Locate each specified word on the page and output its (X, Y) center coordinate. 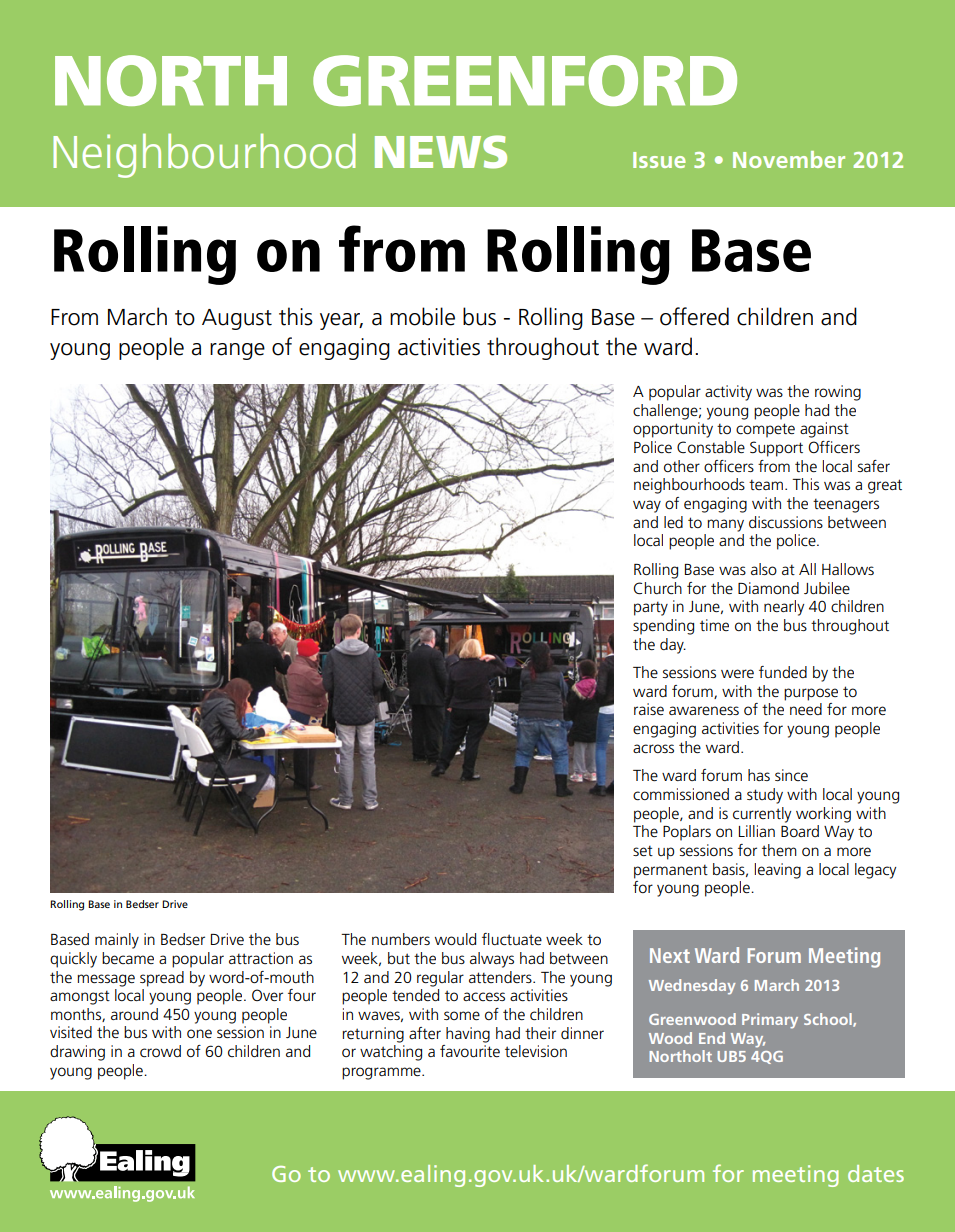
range (237, 351)
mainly (117, 941)
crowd (160, 1051)
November (789, 159)
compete (765, 430)
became (128, 958)
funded (783, 672)
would (455, 939)
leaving (778, 871)
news (441, 152)
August (237, 319)
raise (649, 709)
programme (382, 1073)
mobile (422, 316)
